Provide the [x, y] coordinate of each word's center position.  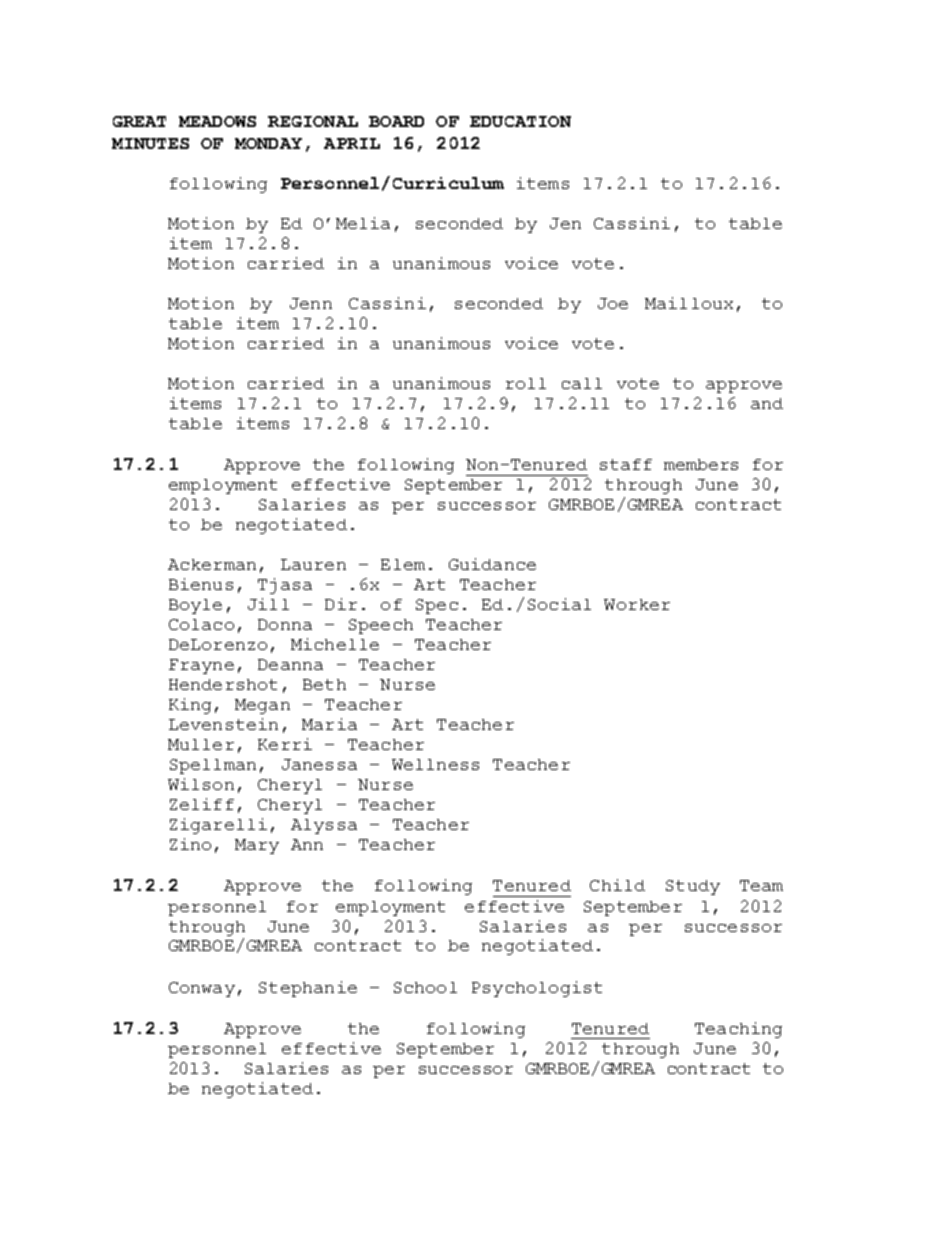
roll [526, 383]
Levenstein [223, 724]
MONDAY [268, 143]
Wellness [435, 764]
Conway [202, 989]
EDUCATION [520, 121]
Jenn [311, 303]
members [701, 464]
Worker [637, 604]
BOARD [396, 121]
